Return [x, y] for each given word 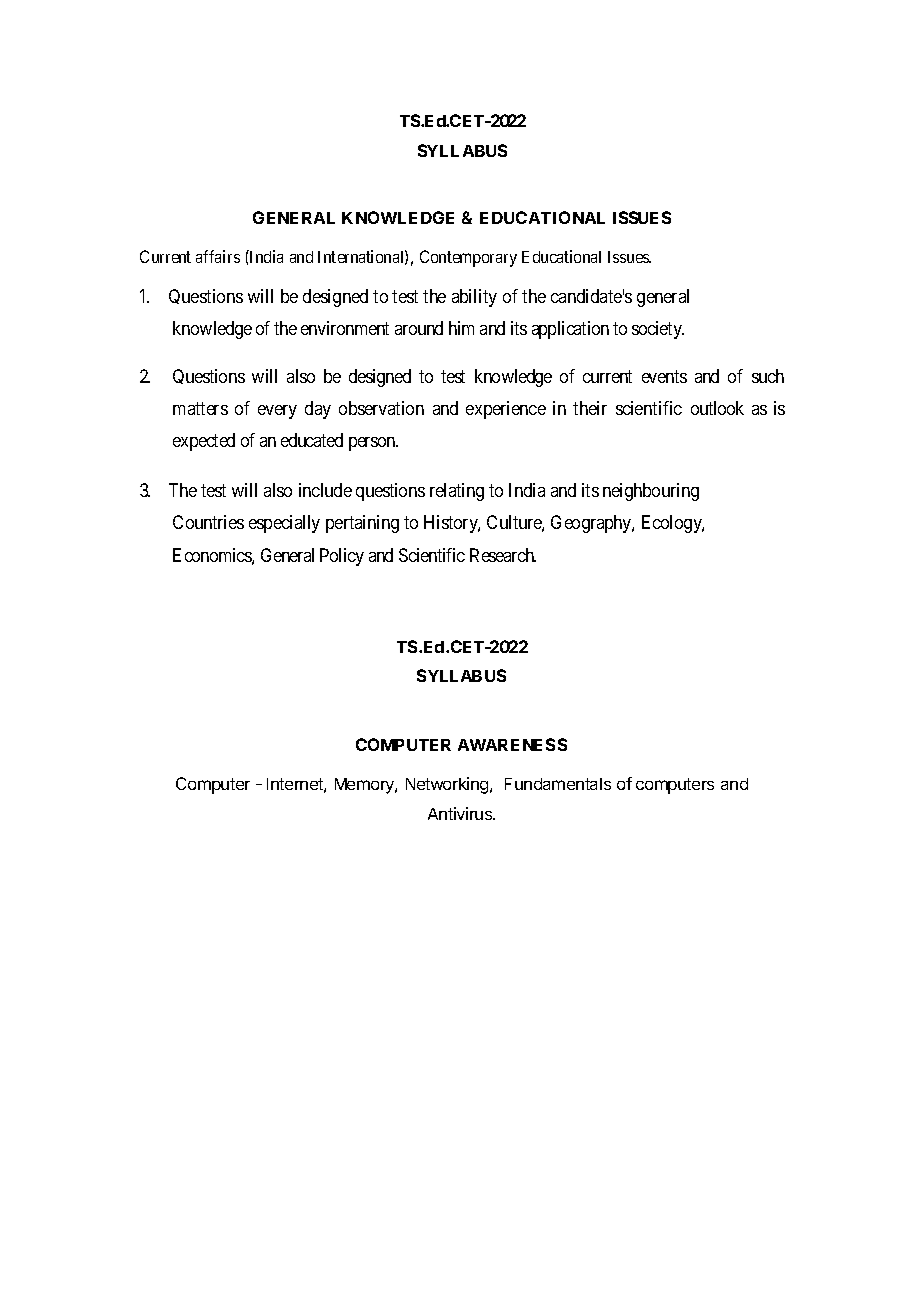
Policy [342, 557]
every [277, 412]
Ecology [673, 524]
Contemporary [468, 258]
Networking [448, 785]
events [664, 376]
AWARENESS [512, 744]
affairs [218, 256]
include [325, 490]
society [658, 330]
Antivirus [461, 813]
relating [457, 492]
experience [506, 410]
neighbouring [651, 492]
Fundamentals [558, 784]
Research [503, 555]
